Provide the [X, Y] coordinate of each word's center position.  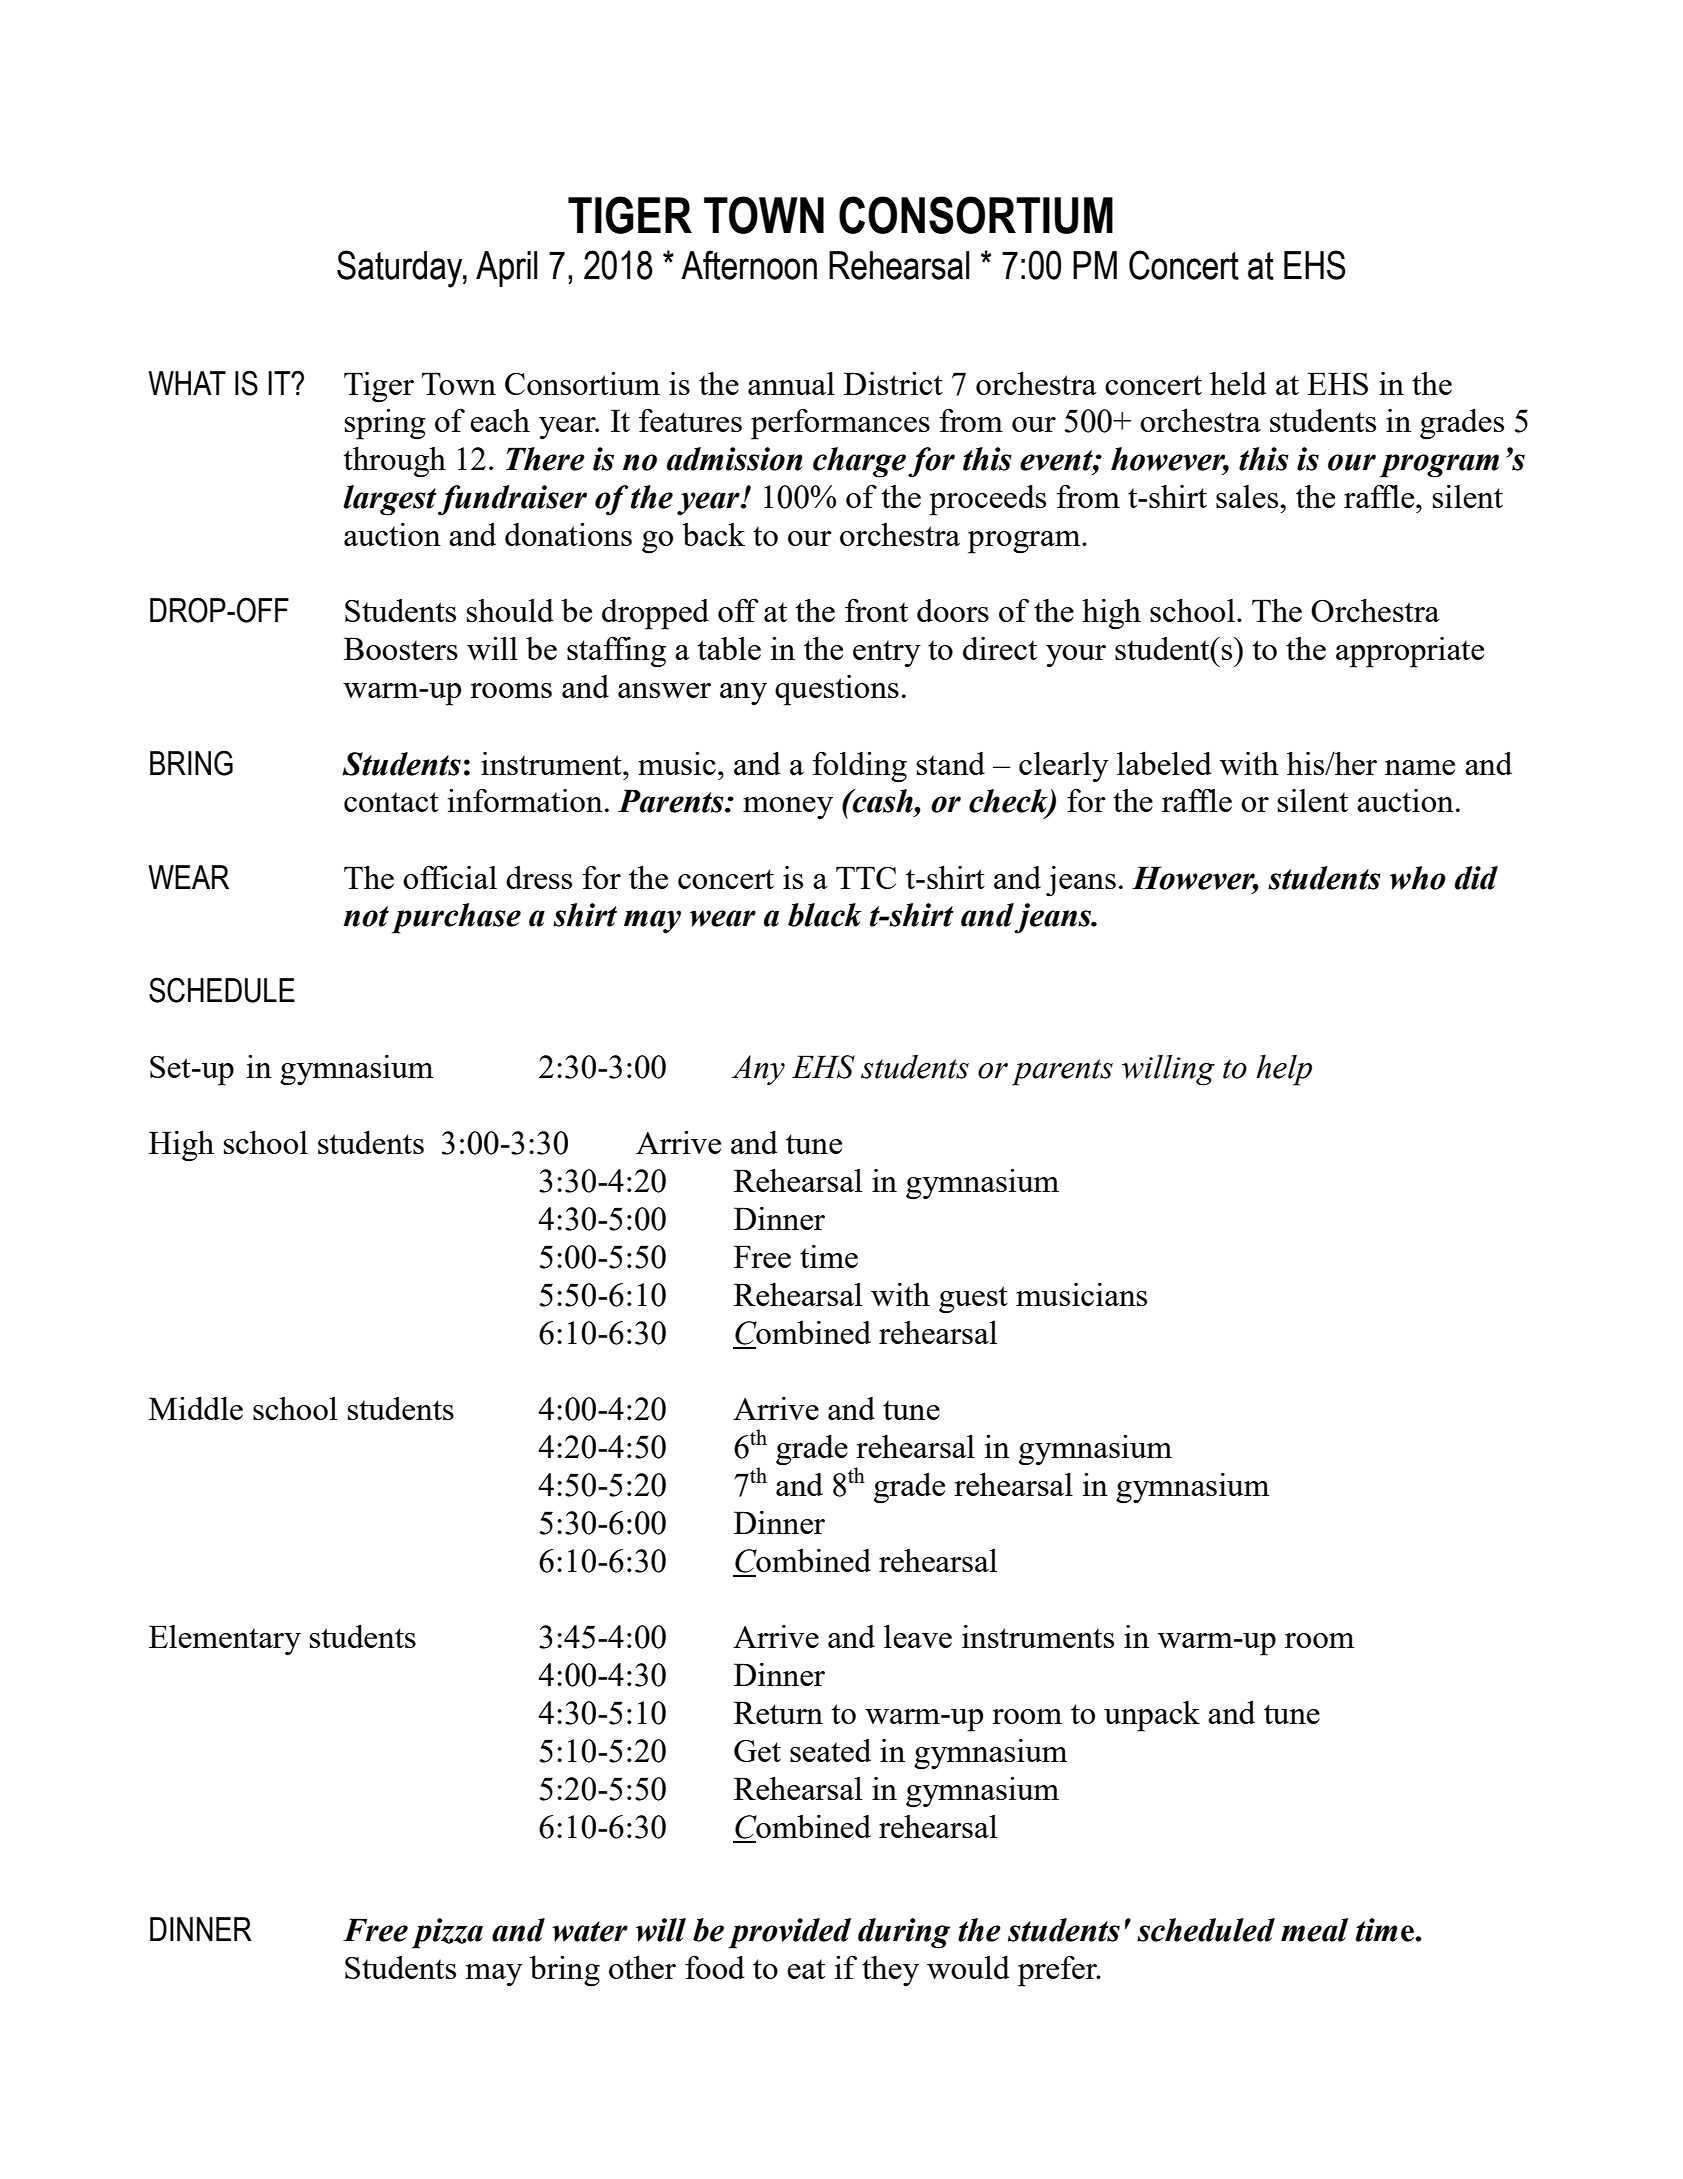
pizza [447, 1933]
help [1284, 1070]
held [1238, 383]
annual [791, 383]
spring [385, 424]
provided [789, 1933]
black [825, 915]
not [366, 916]
